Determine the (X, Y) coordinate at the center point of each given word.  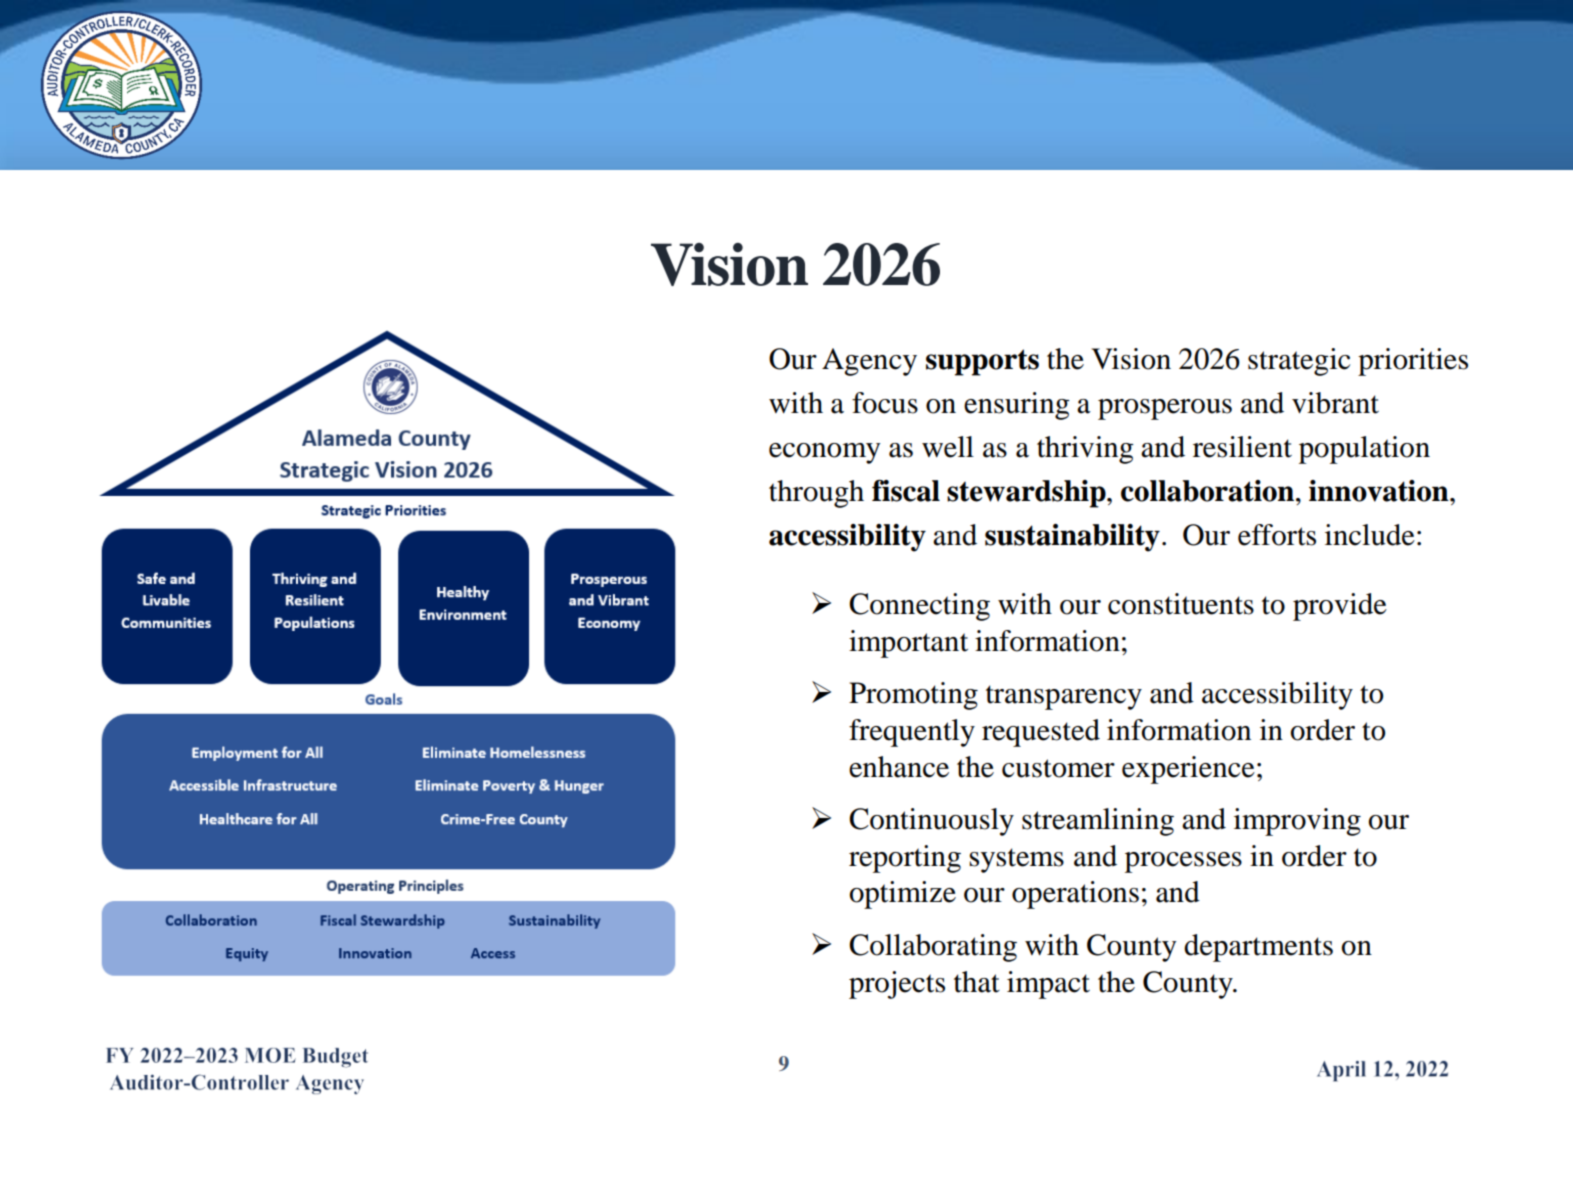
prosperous (1165, 409)
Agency (869, 362)
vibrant (1335, 403)
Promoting (913, 696)
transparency (1064, 697)
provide (1340, 607)
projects (897, 985)
